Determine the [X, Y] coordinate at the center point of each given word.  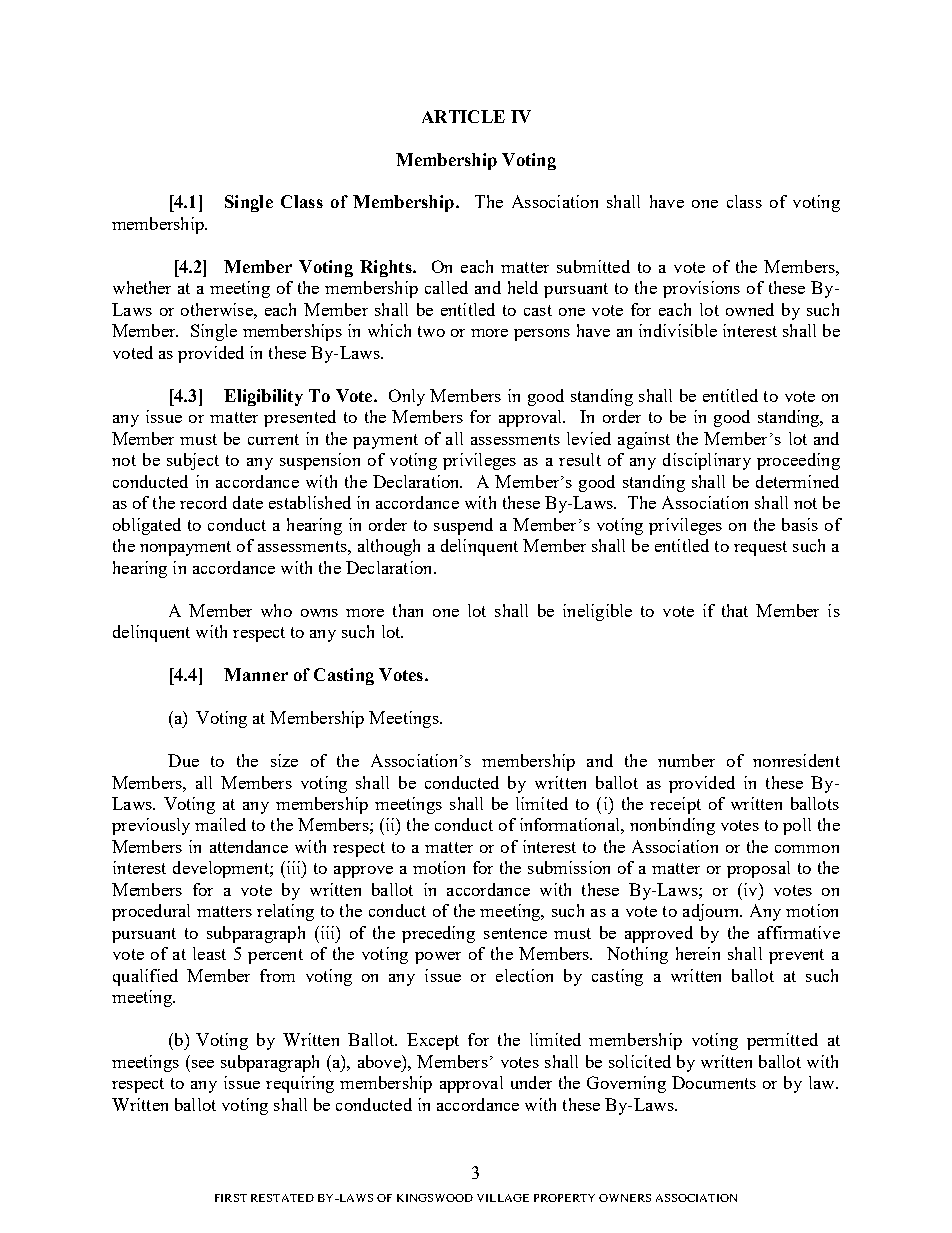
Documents [714, 1082]
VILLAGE [503, 1198]
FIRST [231, 1198]
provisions [701, 289]
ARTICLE [463, 116]
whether [142, 287]
